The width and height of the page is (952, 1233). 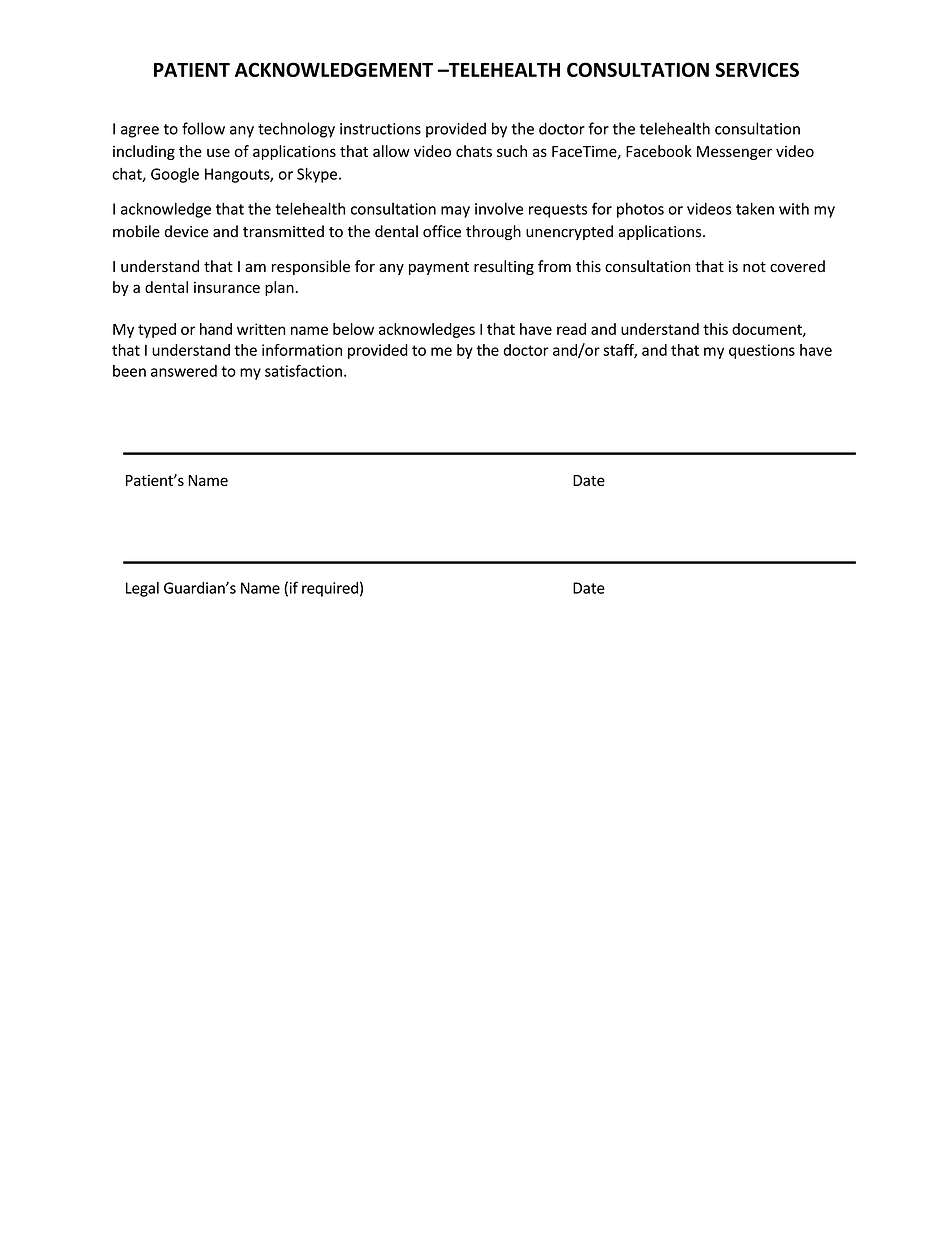 I want to click on instructions, so click(x=380, y=129).
